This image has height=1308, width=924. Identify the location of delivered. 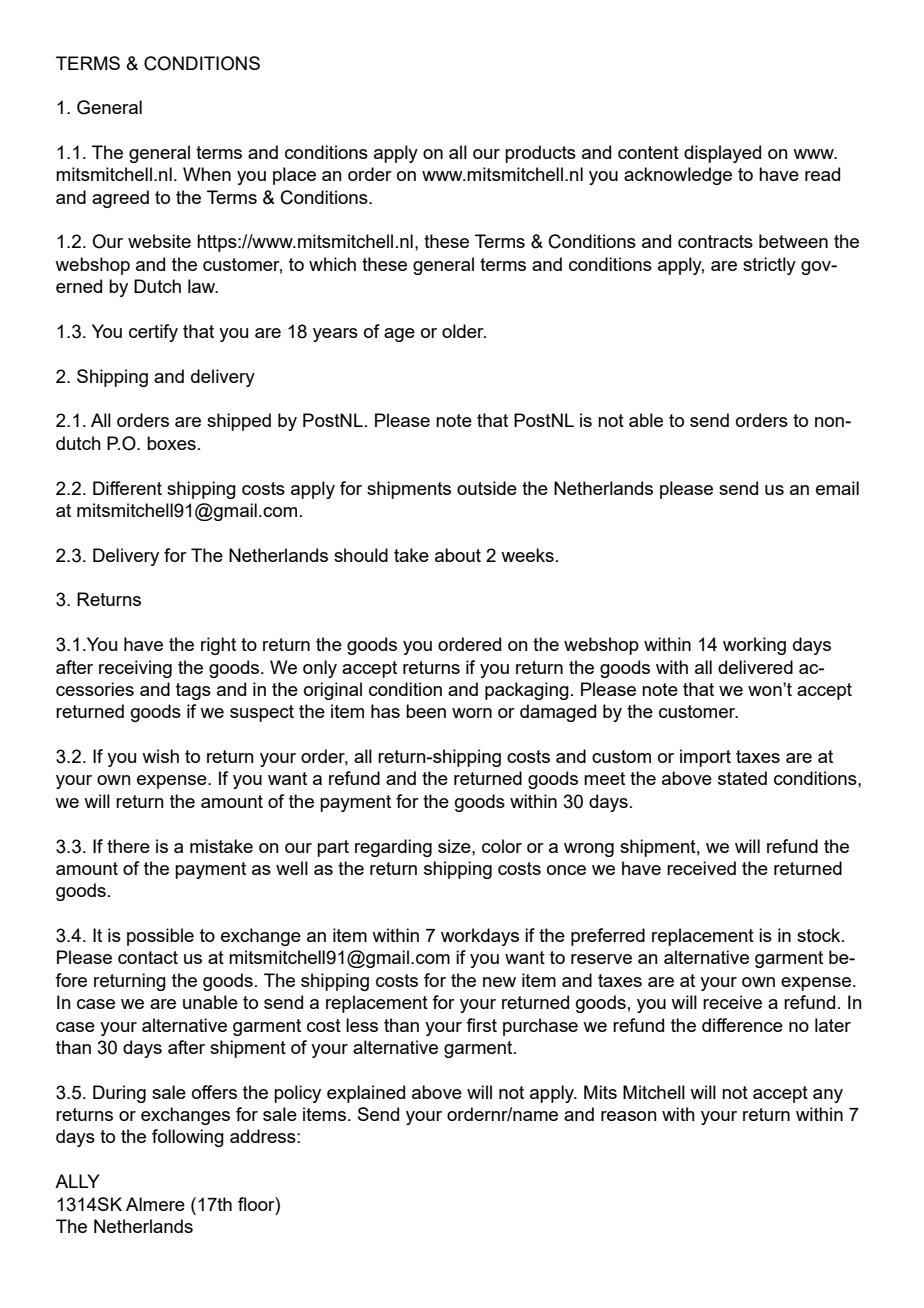
(755, 667).
